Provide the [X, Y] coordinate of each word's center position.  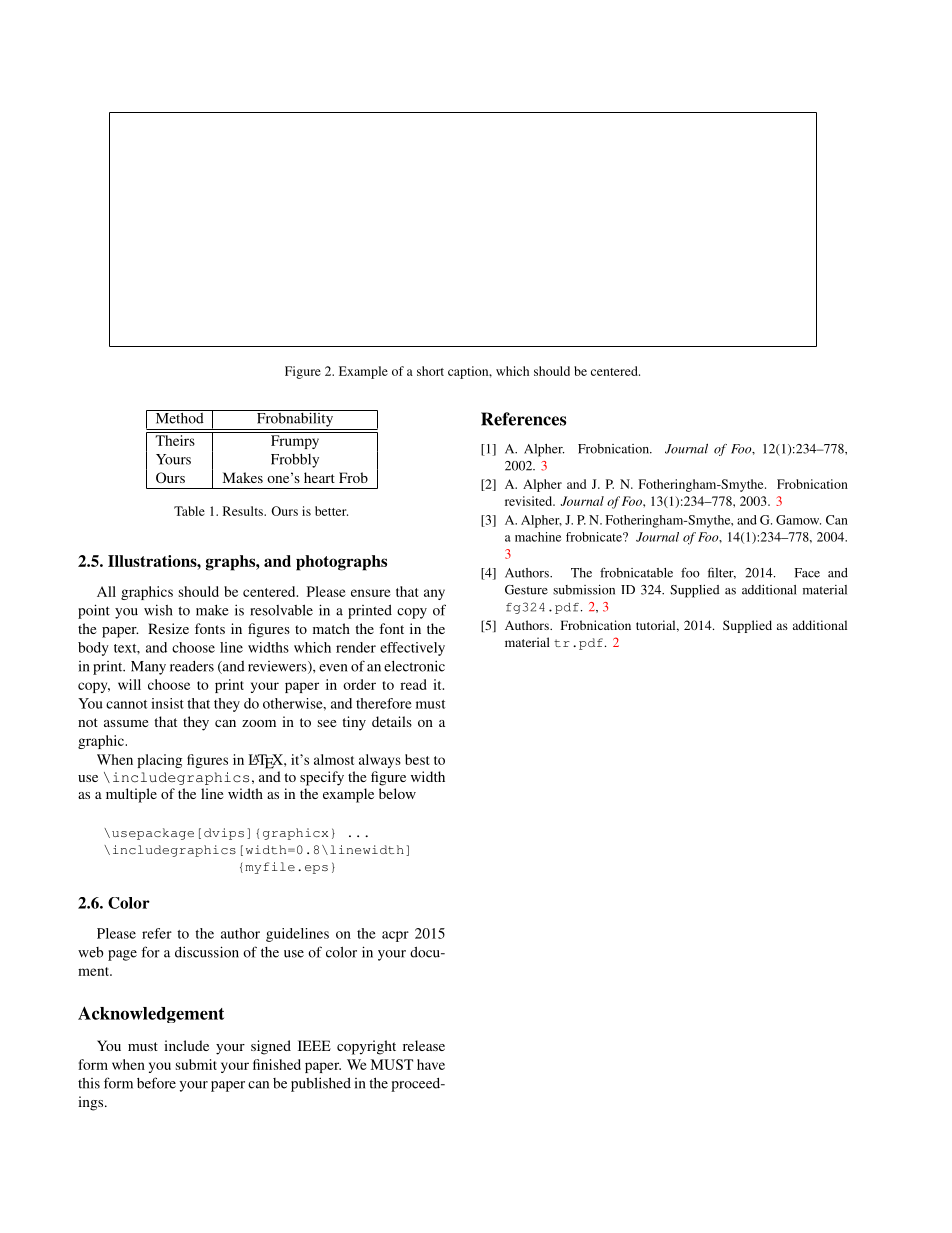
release [424, 1045]
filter [722, 573]
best [417, 759]
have [431, 1064]
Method [179, 417]
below [397, 793]
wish [158, 610]
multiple [131, 795]
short [430, 371]
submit [196, 1064]
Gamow [798, 520]
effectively [412, 649]
